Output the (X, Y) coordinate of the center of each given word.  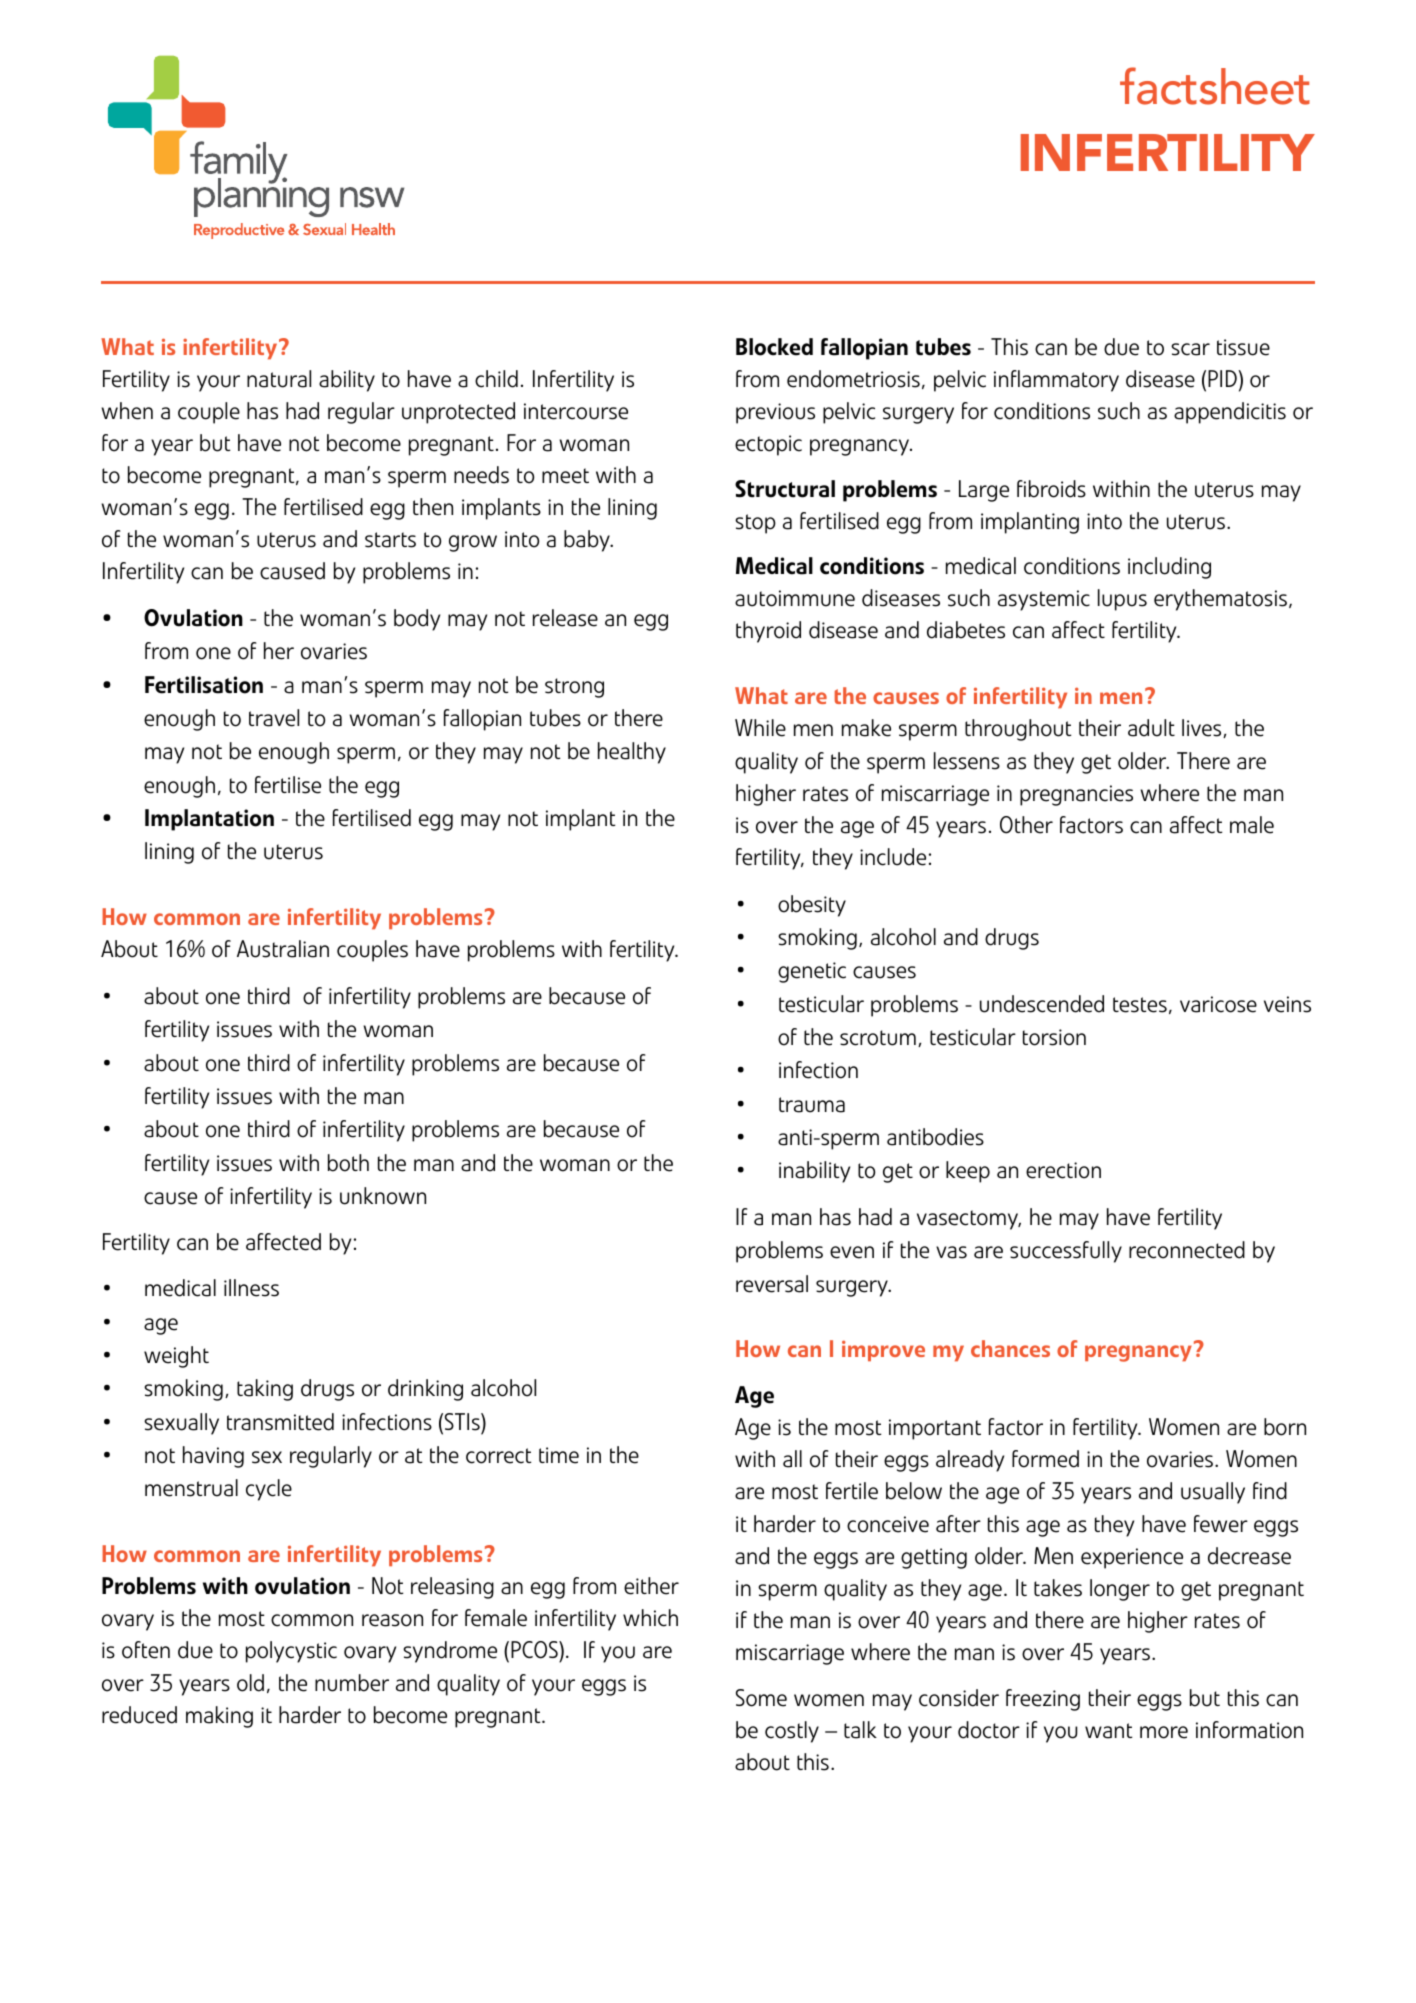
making (219, 1717)
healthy (632, 753)
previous (775, 413)
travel (274, 718)
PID (1223, 378)
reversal (772, 1284)
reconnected (1187, 1250)
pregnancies (1076, 795)
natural (279, 379)
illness (251, 1288)
